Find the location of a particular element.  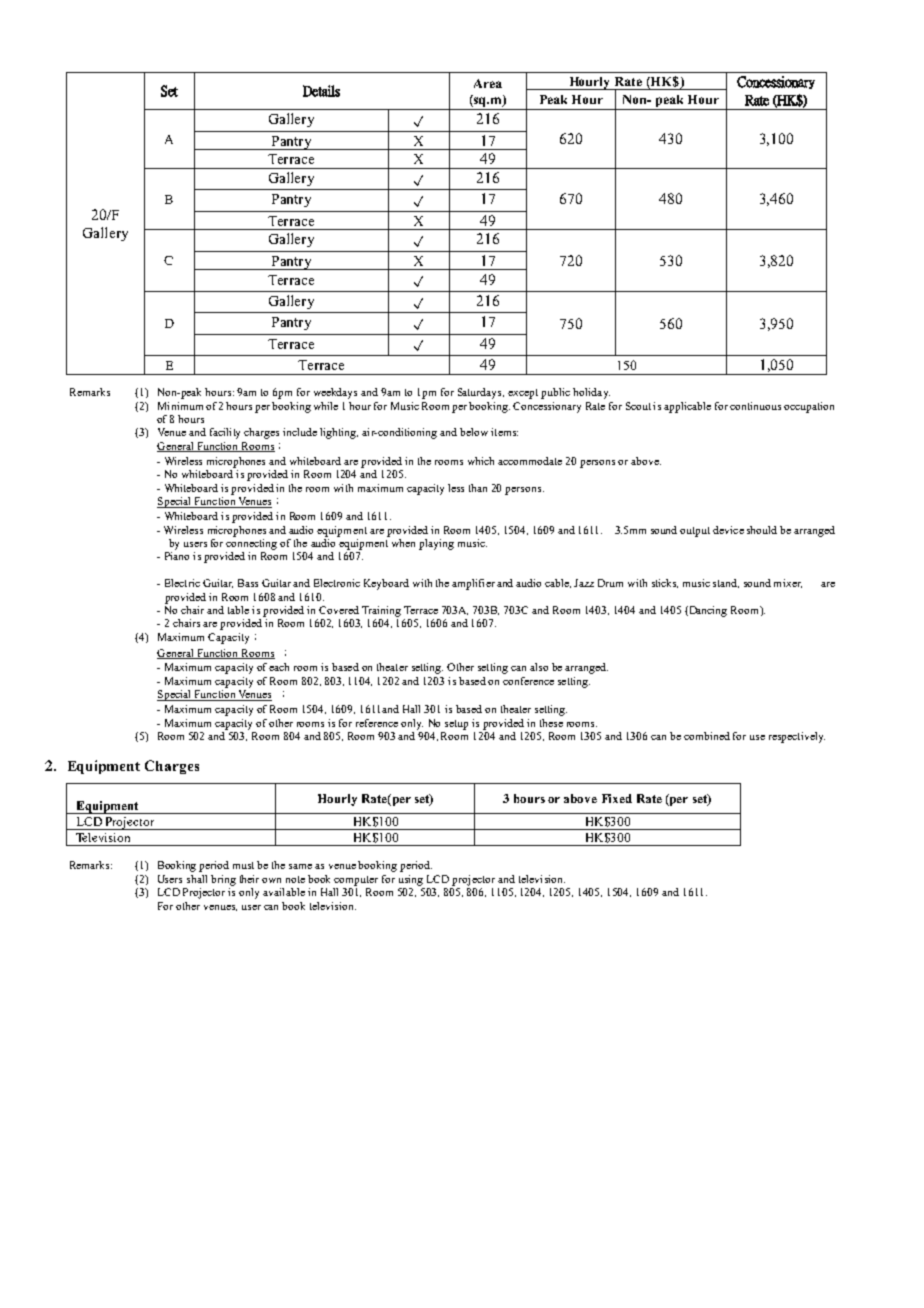

than is located at coordinates (478, 488).
